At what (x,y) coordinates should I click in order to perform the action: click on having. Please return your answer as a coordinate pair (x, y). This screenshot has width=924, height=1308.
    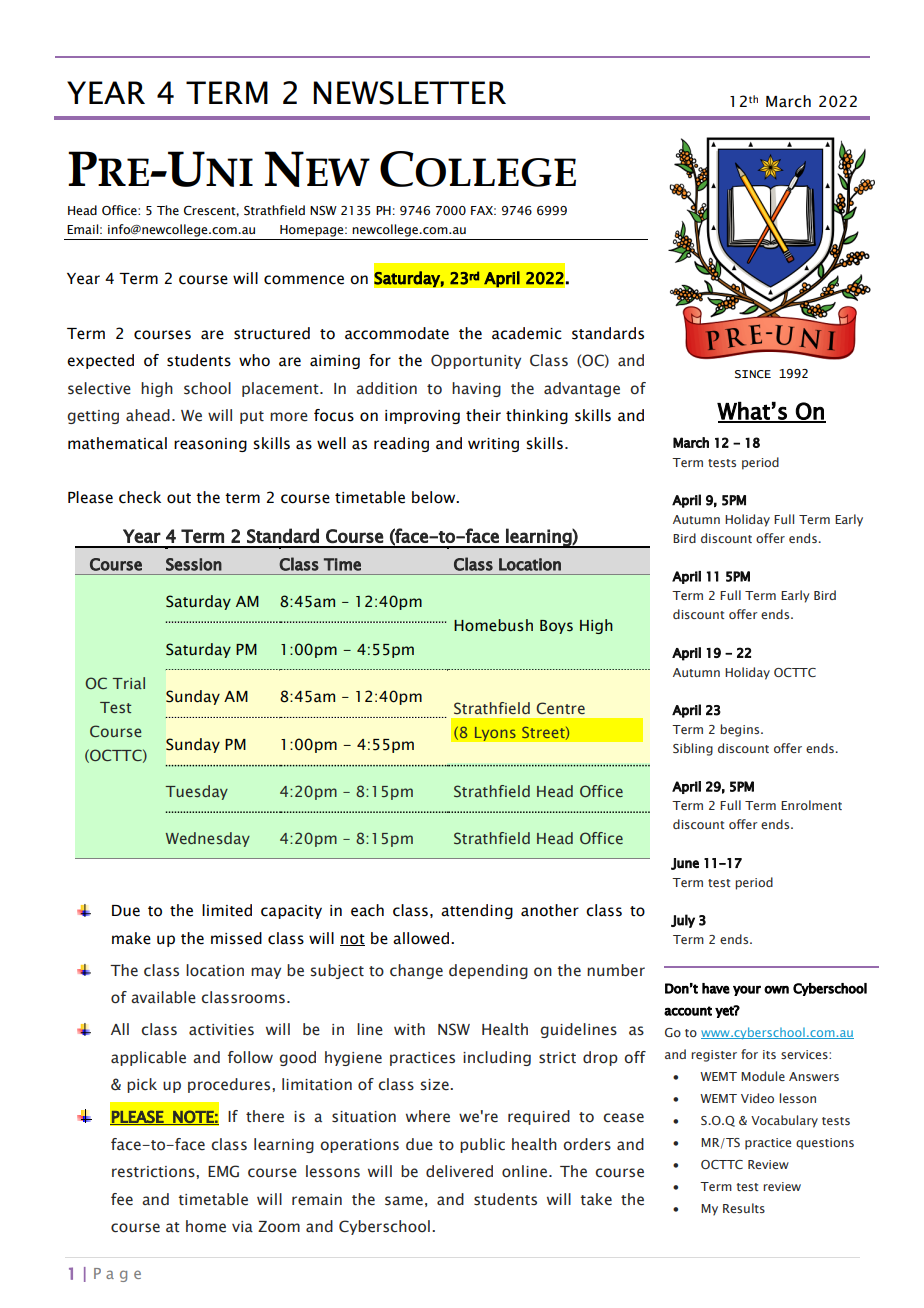
    Looking at the image, I should click on (476, 389).
